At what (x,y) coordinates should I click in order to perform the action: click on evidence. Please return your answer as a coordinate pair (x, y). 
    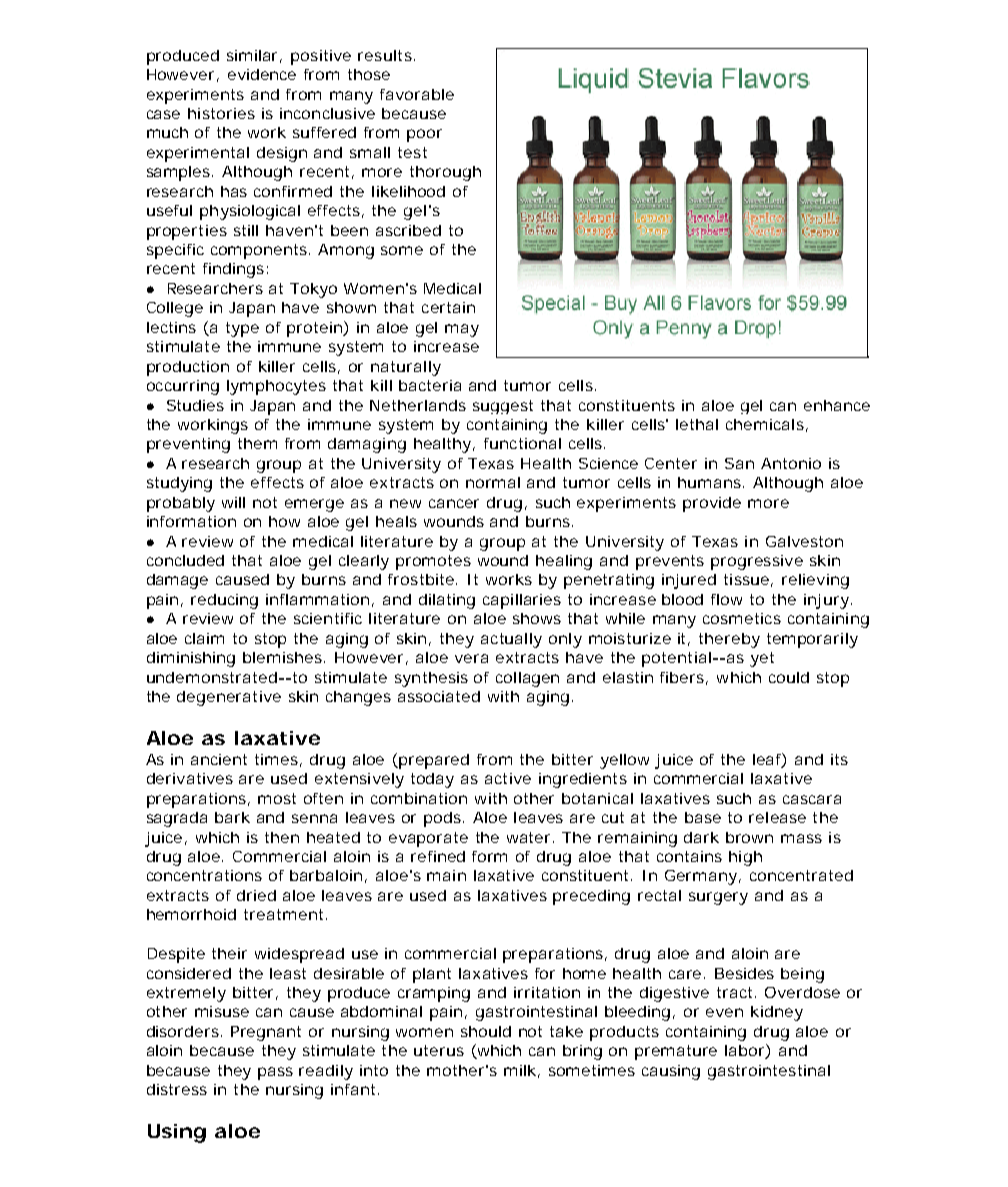
    Looking at the image, I should click on (262, 74).
